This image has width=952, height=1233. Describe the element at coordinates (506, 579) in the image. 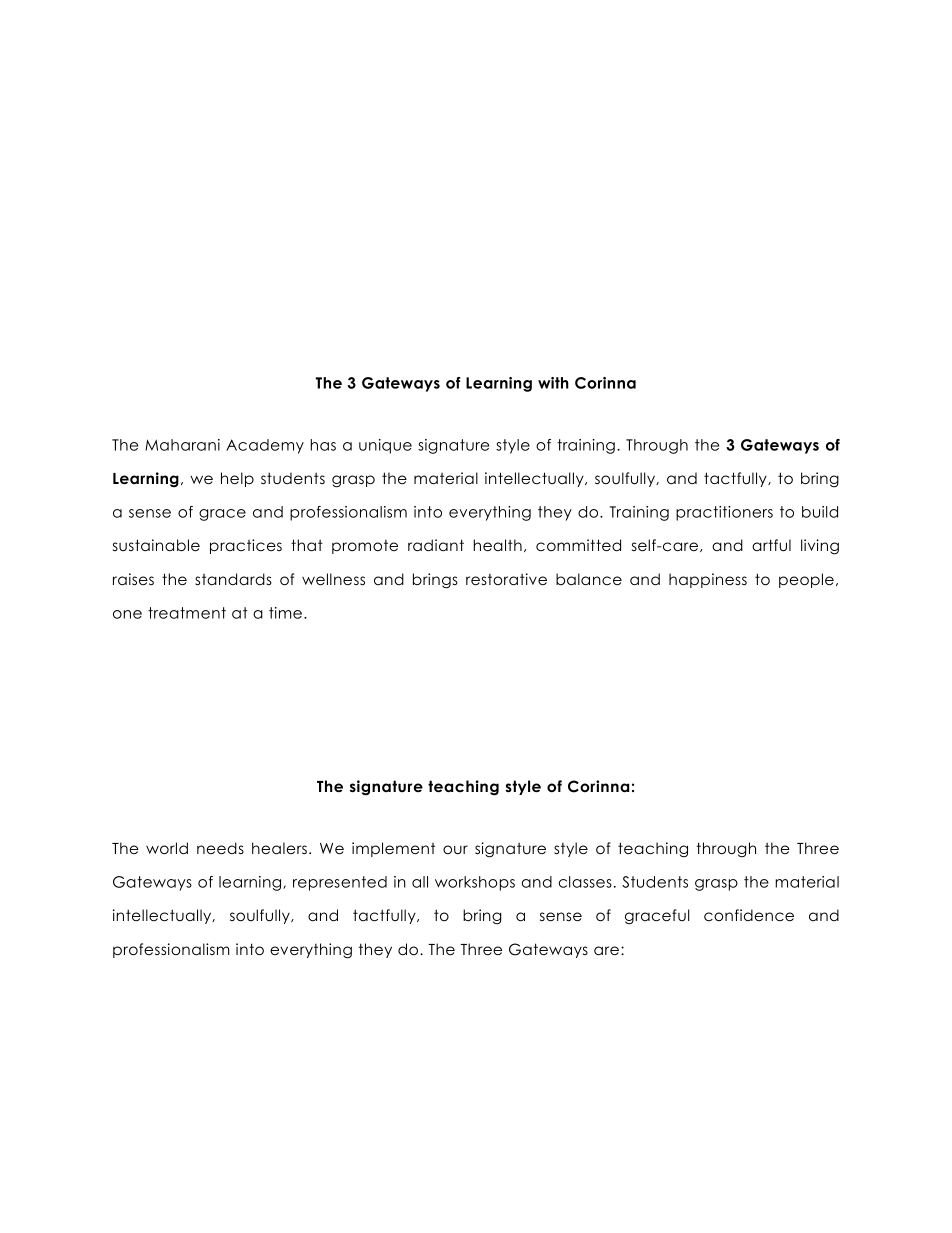

I see `restorative` at that location.
